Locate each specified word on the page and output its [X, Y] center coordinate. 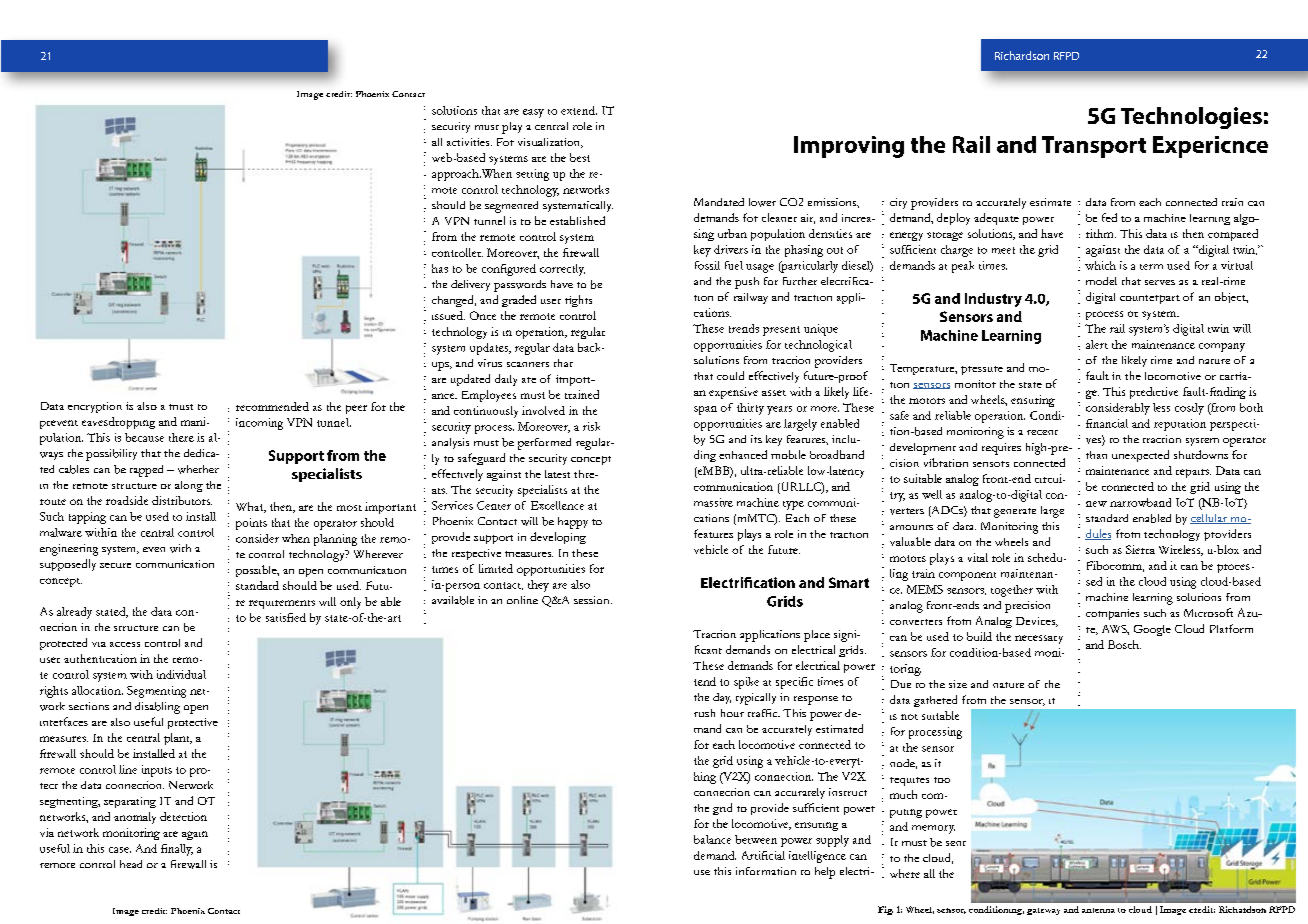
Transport [1094, 147]
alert [1097, 344]
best [580, 157]
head [131, 864]
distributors [182, 500]
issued [448, 315]
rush [704, 713]
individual [181, 674]
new [1096, 504]
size [958, 684]
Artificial [763, 855]
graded [519, 301]
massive [713, 502]
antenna [1098, 910]
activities [469, 142]
